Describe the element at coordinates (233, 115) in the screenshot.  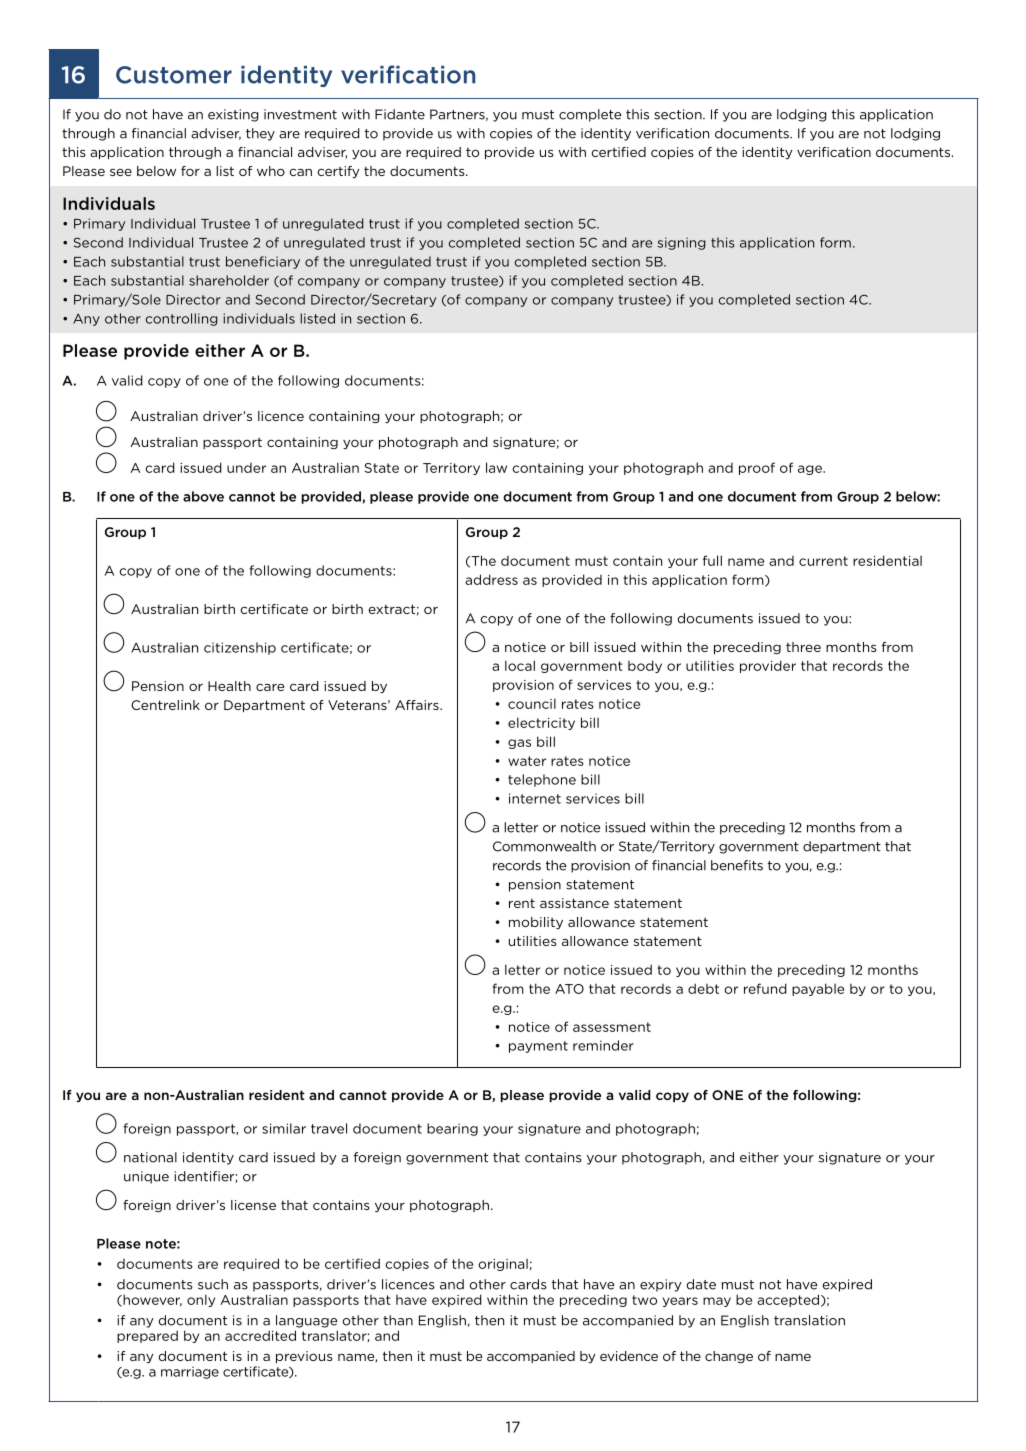
I see `existing` at that location.
